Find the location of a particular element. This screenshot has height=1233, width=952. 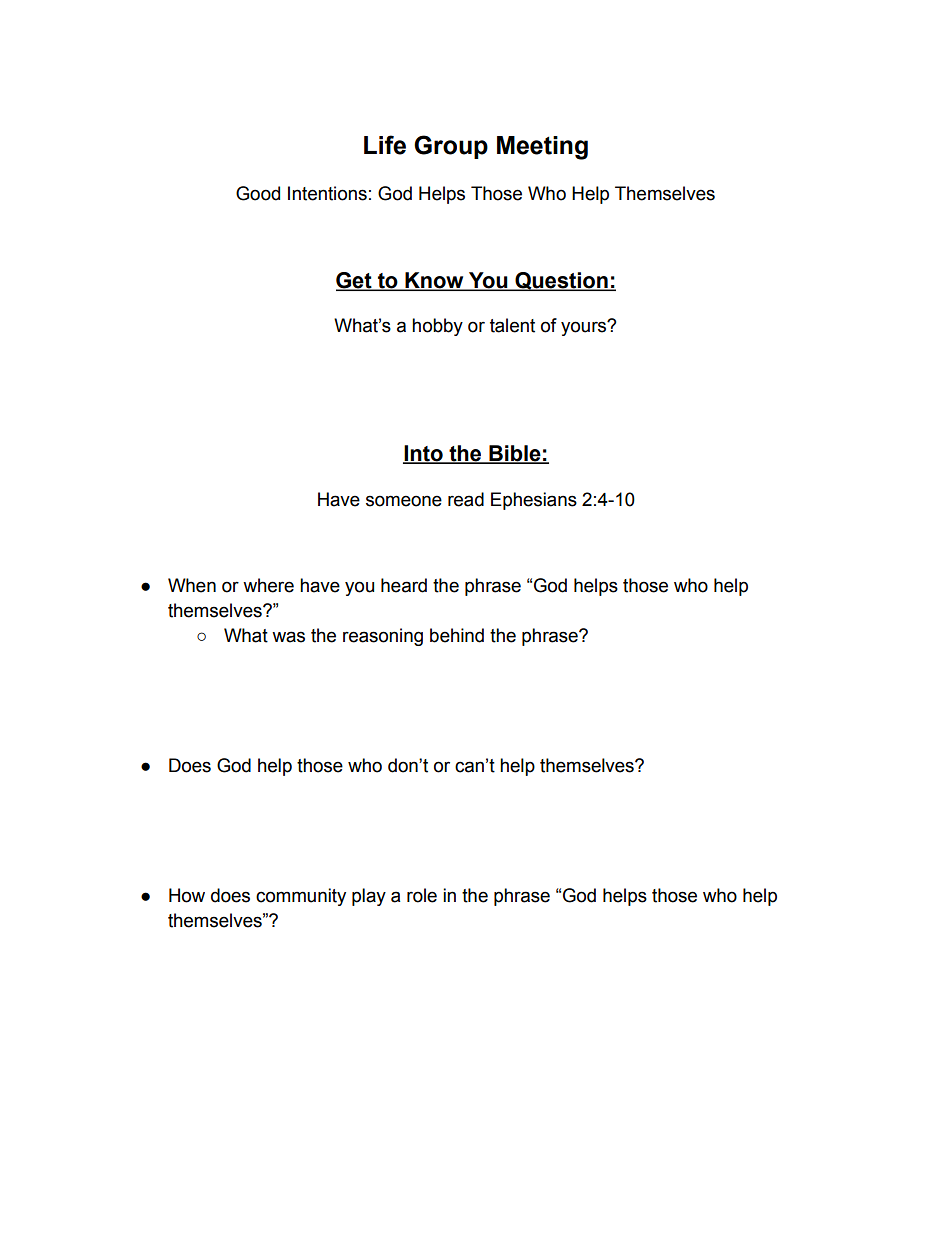

was is located at coordinates (288, 637).
